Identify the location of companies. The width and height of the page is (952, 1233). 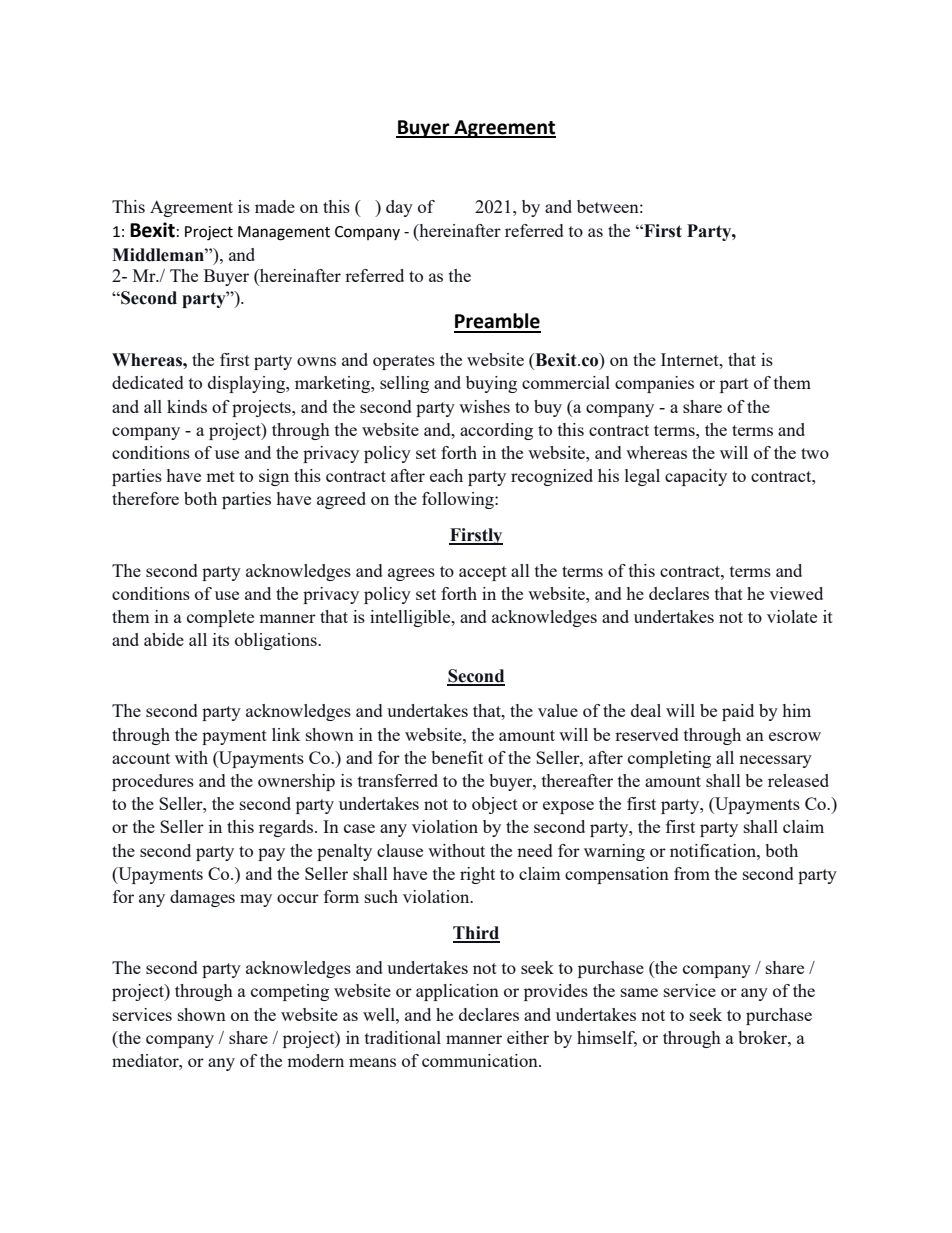
(654, 384).
